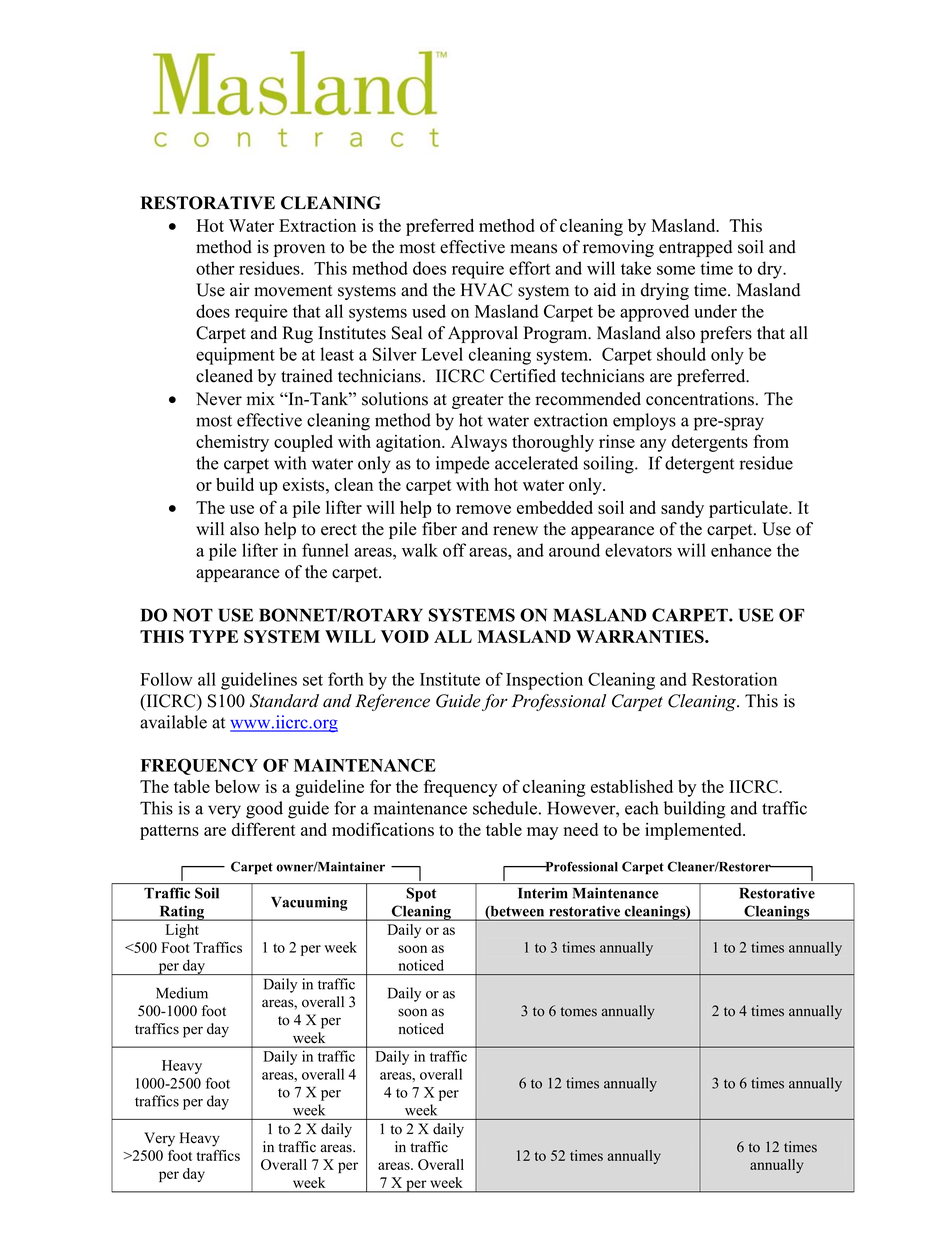 This screenshot has width=952, height=1233. What do you see at coordinates (694, 831) in the screenshot?
I see `implemented` at bounding box center [694, 831].
